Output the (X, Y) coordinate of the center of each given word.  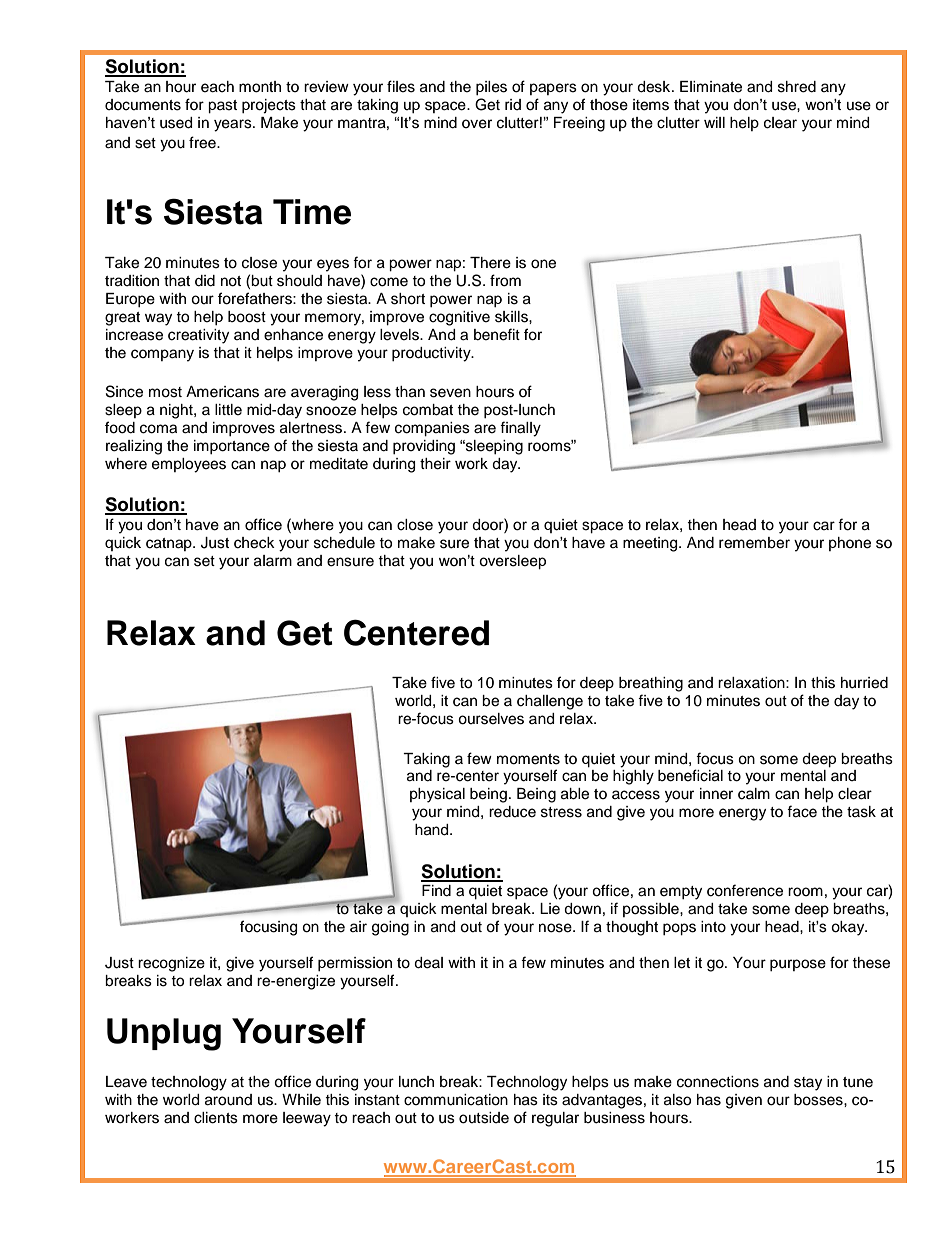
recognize (171, 964)
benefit (497, 334)
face (802, 811)
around (228, 1100)
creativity (198, 336)
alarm (273, 561)
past (222, 107)
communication (456, 1100)
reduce (512, 812)
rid (513, 104)
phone (850, 544)
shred (797, 87)
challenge (550, 702)
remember (754, 543)
